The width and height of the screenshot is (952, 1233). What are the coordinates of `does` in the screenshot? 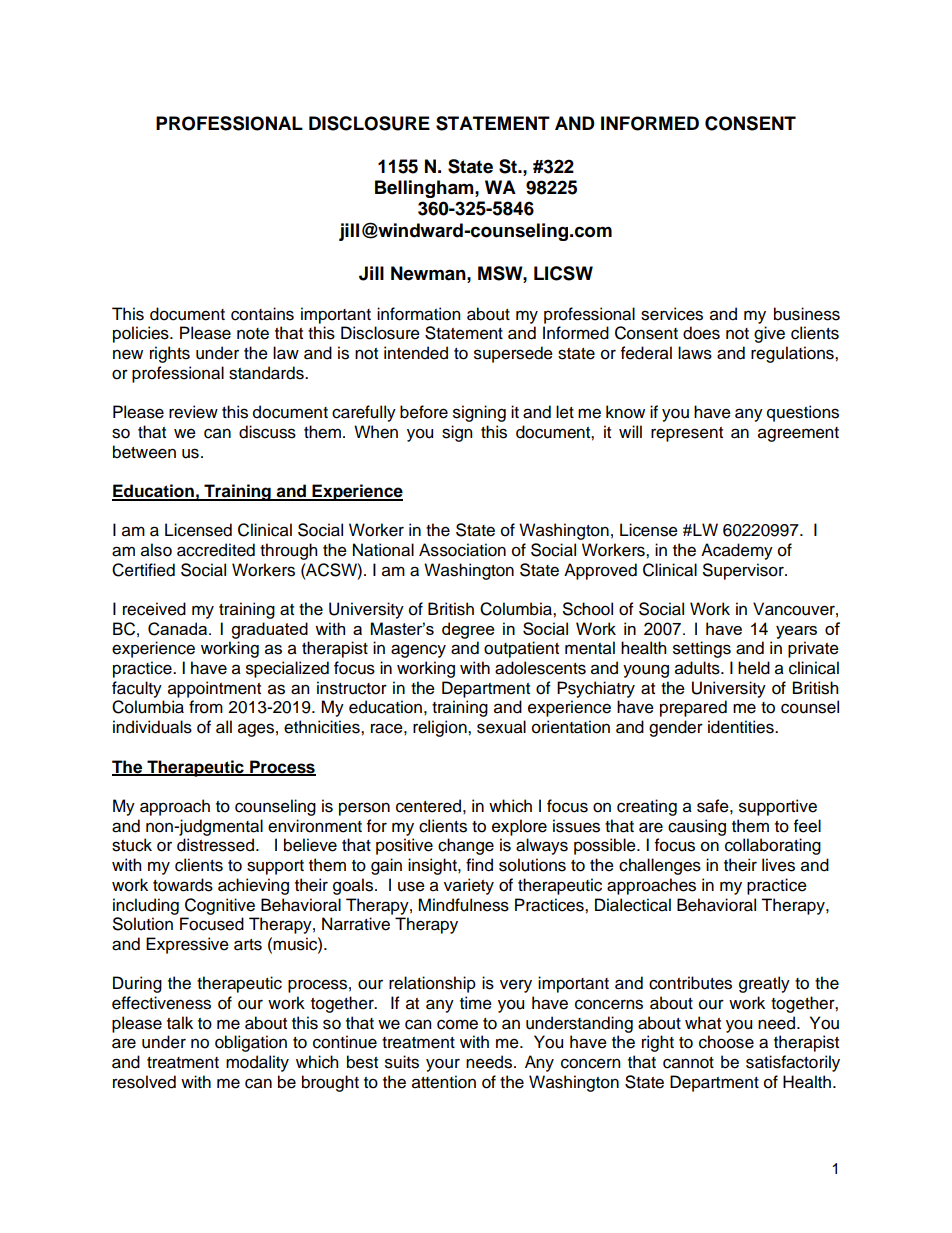 It's located at (701, 333).
